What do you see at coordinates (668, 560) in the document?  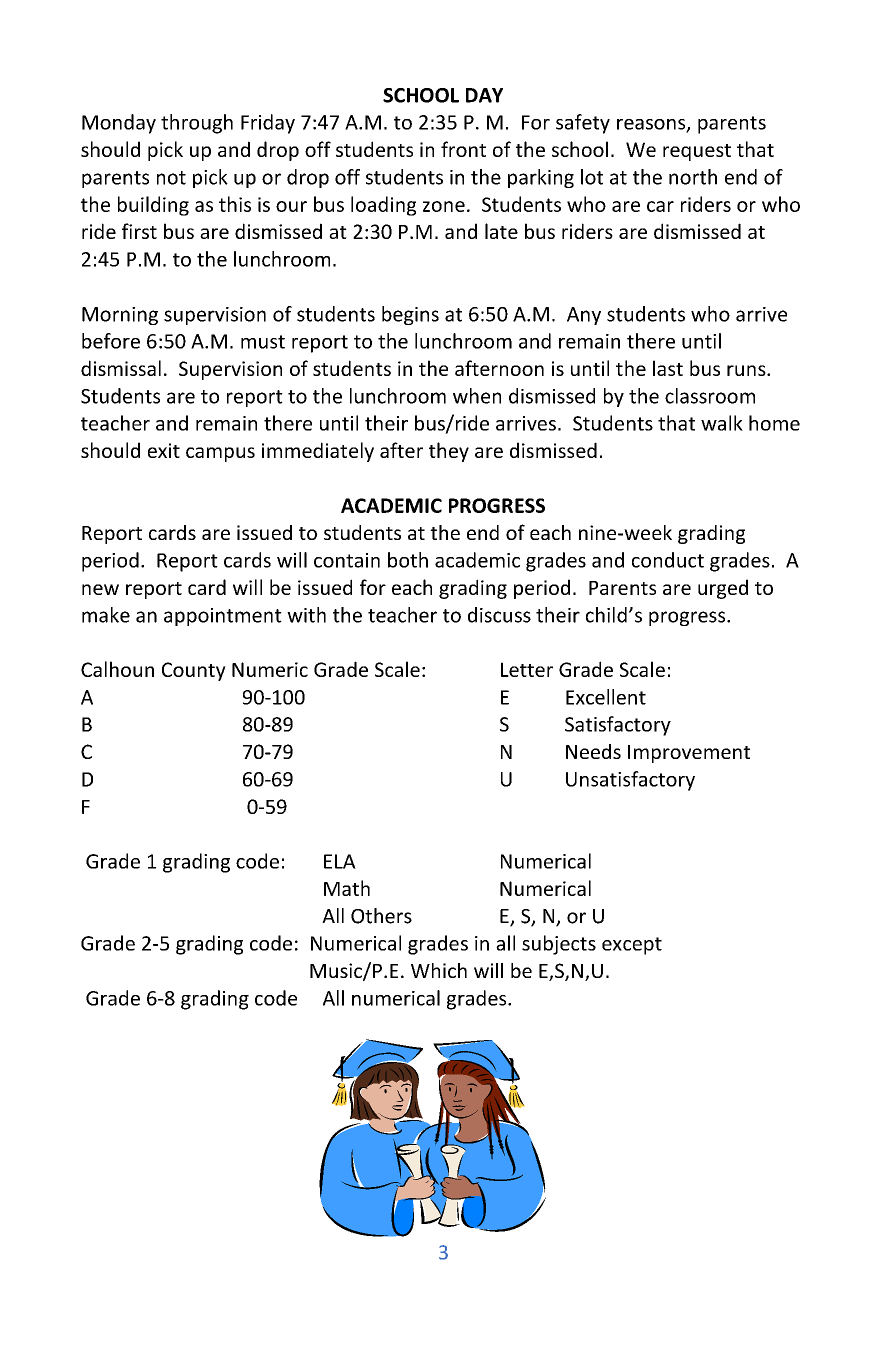 I see `conduct` at bounding box center [668, 560].
